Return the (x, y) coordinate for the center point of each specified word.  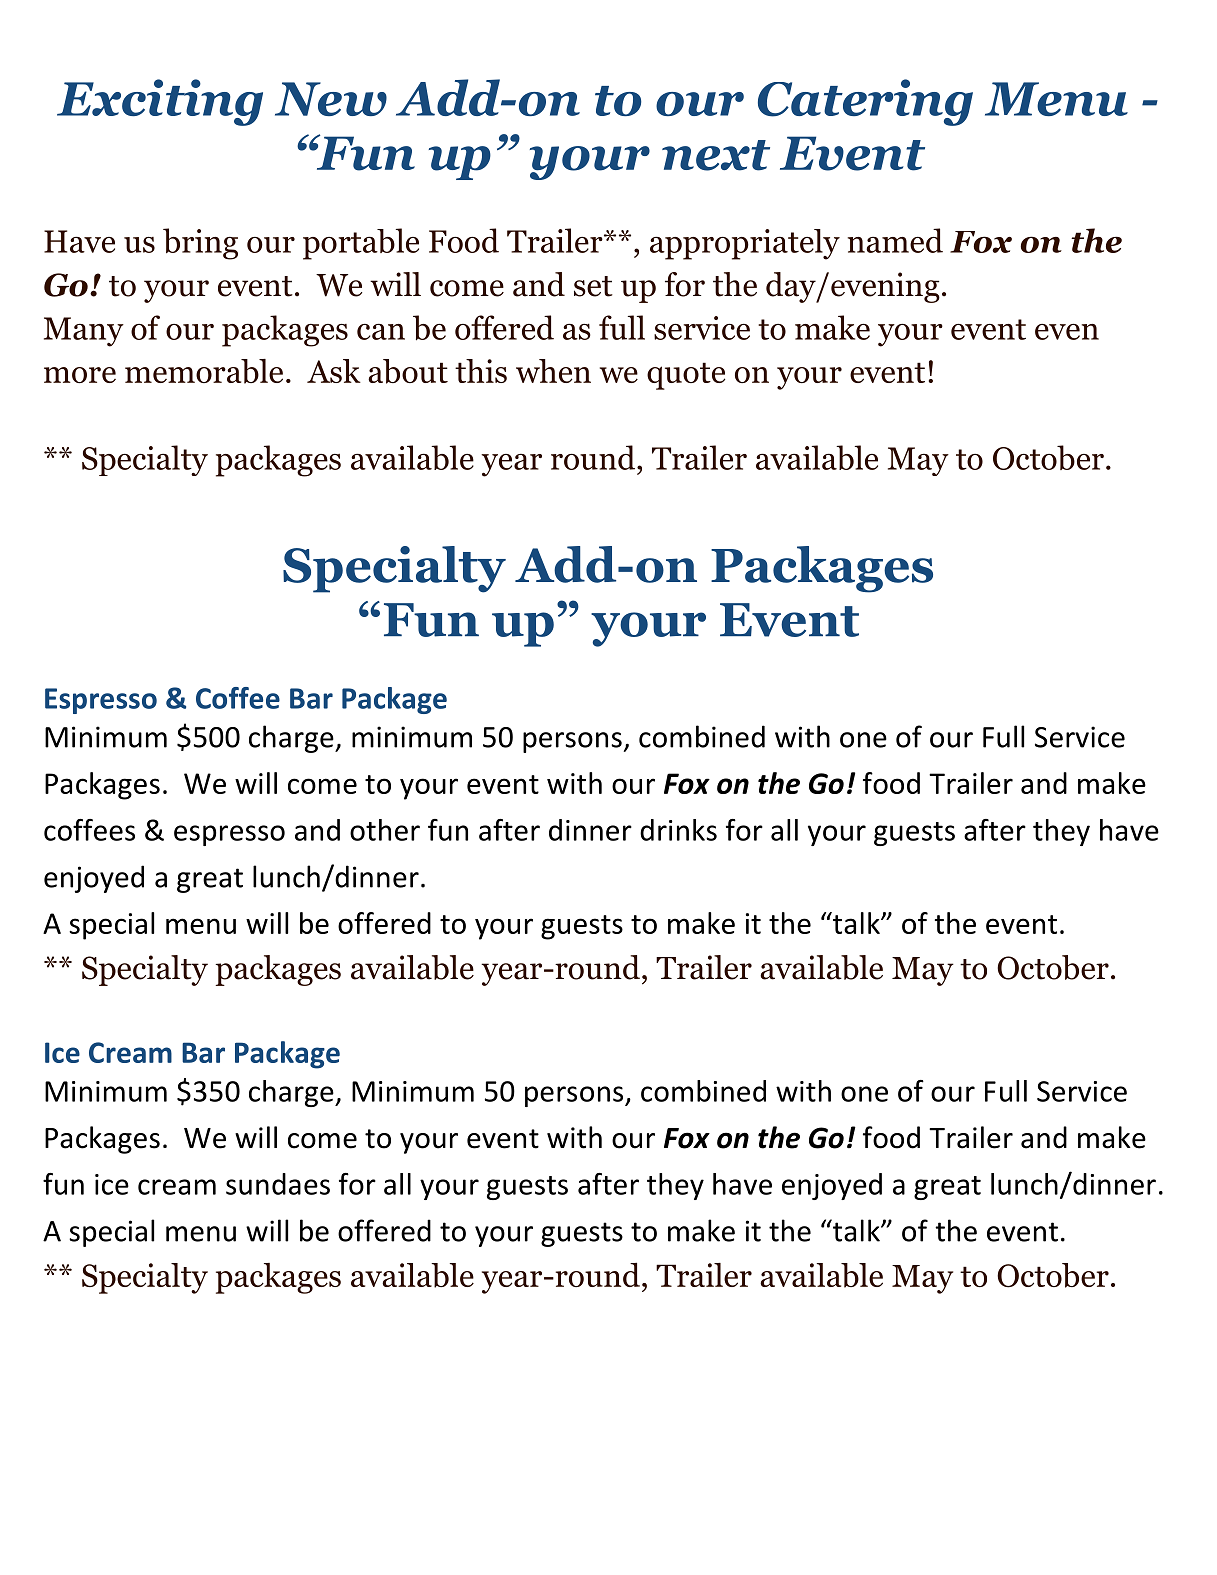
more (80, 375)
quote (686, 376)
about (408, 371)
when (553, 371)
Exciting (160, 102)
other (385, 830)
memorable (204, 371)
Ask (334, 371)
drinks (678, 830)
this (481, 371)
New (331, 99)
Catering (865, 102)
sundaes (278, 1184)
